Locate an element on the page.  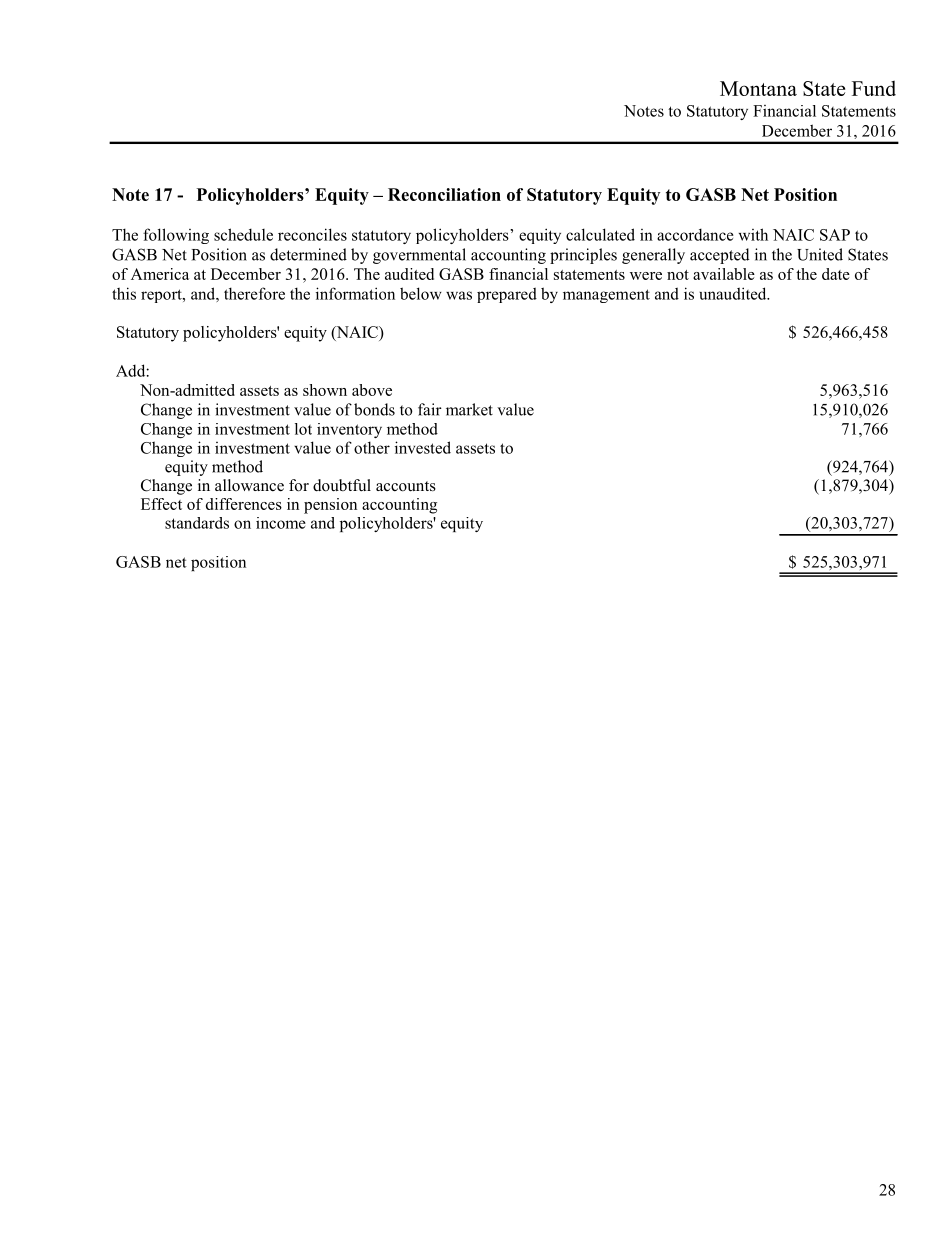
with is located at coordinates (753, 234).
